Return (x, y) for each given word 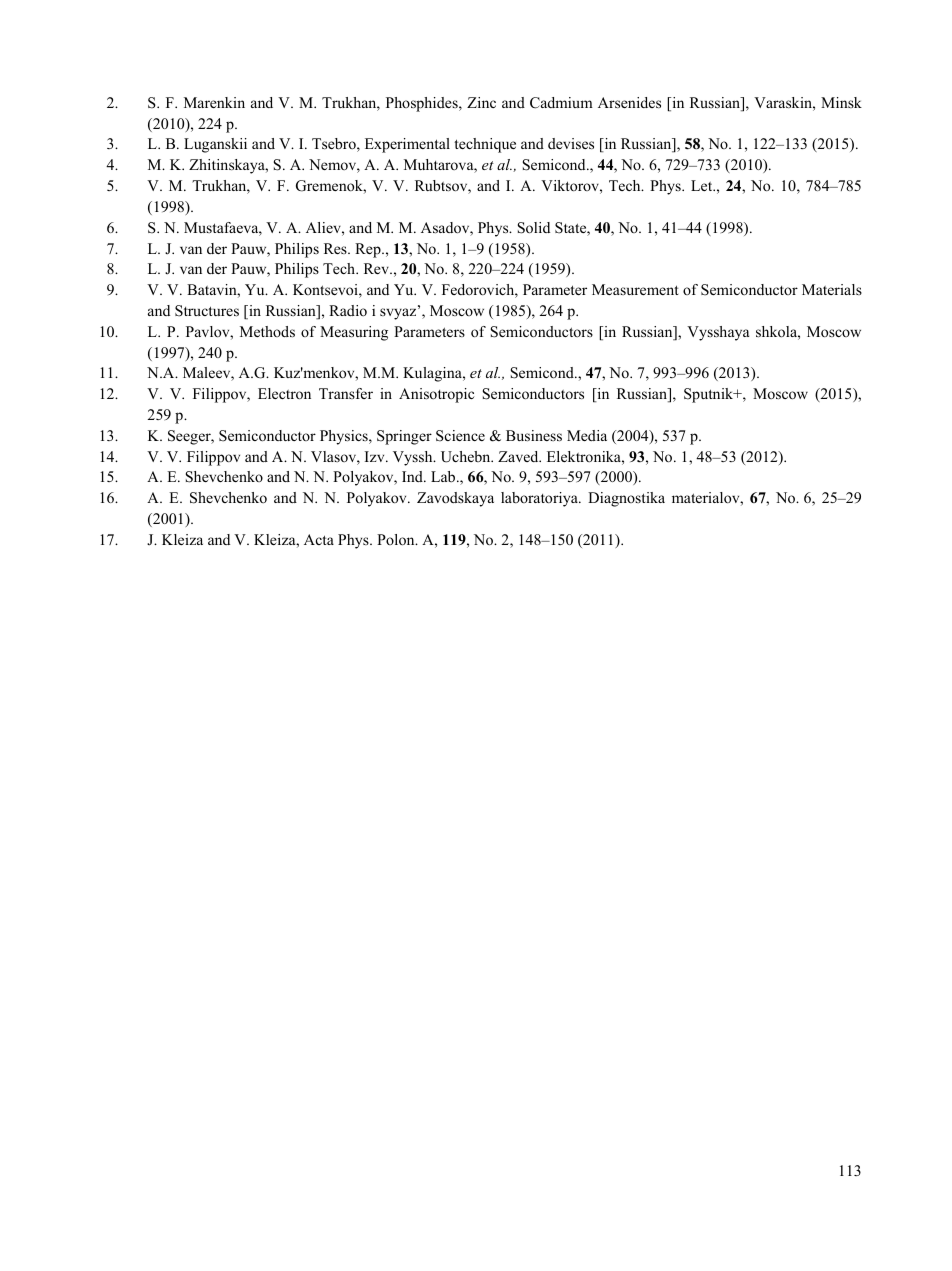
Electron (284, 394)
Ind (413, 476)
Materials (832, 289)
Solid (534, 228)
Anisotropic (436, 395)
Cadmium (561, 103)
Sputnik (710, 395)
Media (587, 435)
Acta (319, 539)
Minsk (841, 102)
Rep (369, 250)
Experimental (407, 145)
